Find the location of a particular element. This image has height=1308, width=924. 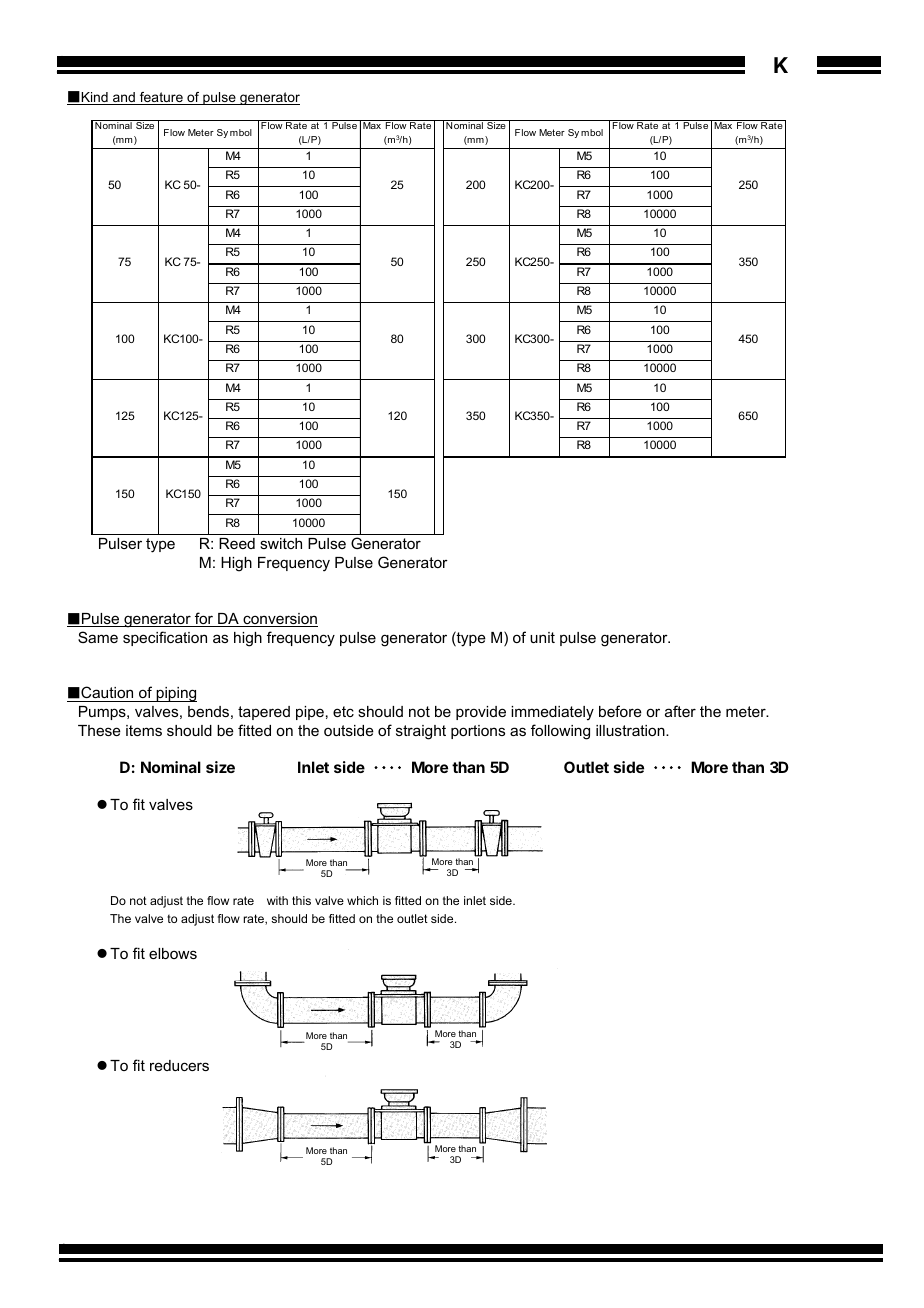

reducers is located at coordinates (179, 1065).
